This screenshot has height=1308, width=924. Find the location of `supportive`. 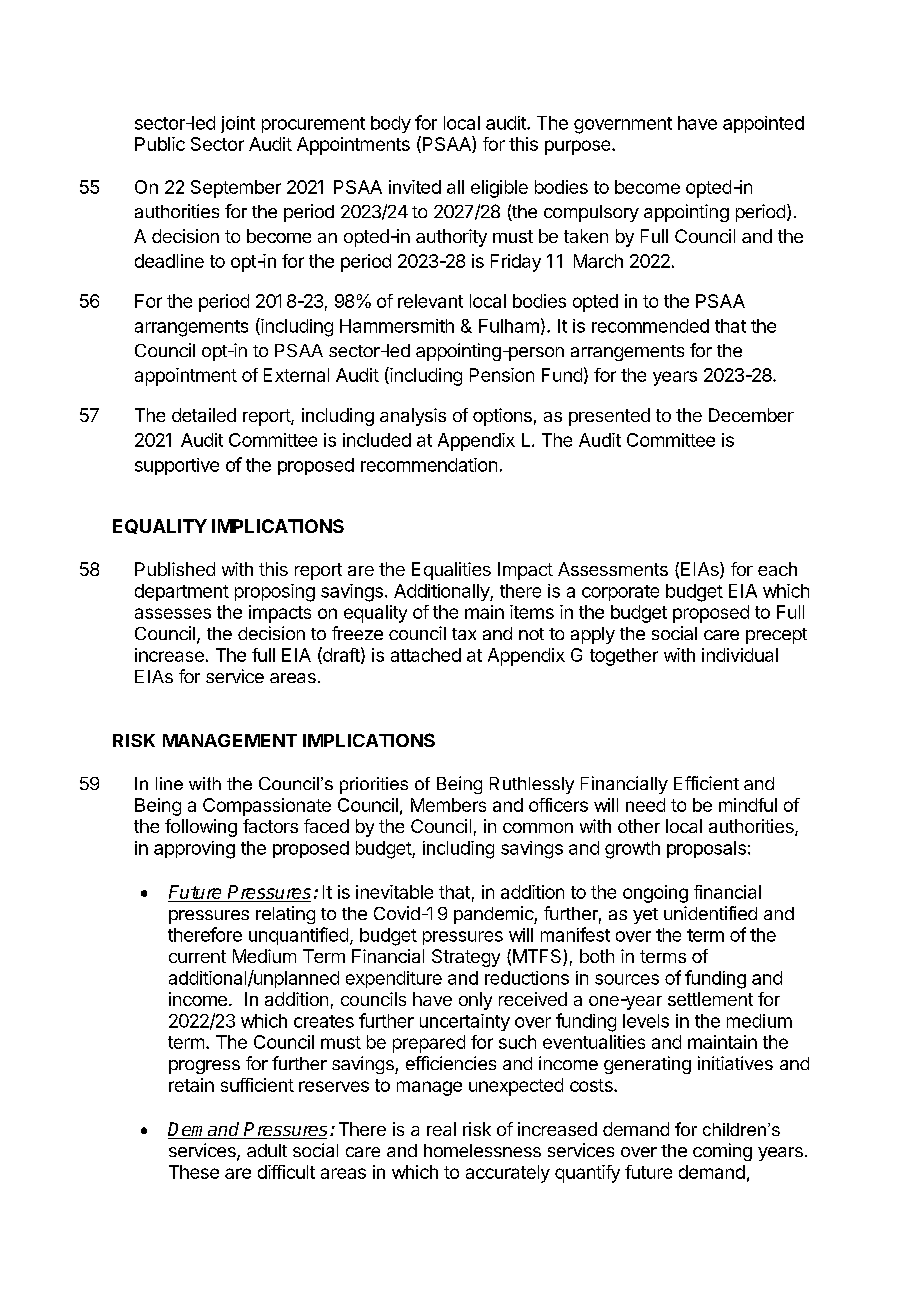

supportive is located at coordinates (177, 466).
